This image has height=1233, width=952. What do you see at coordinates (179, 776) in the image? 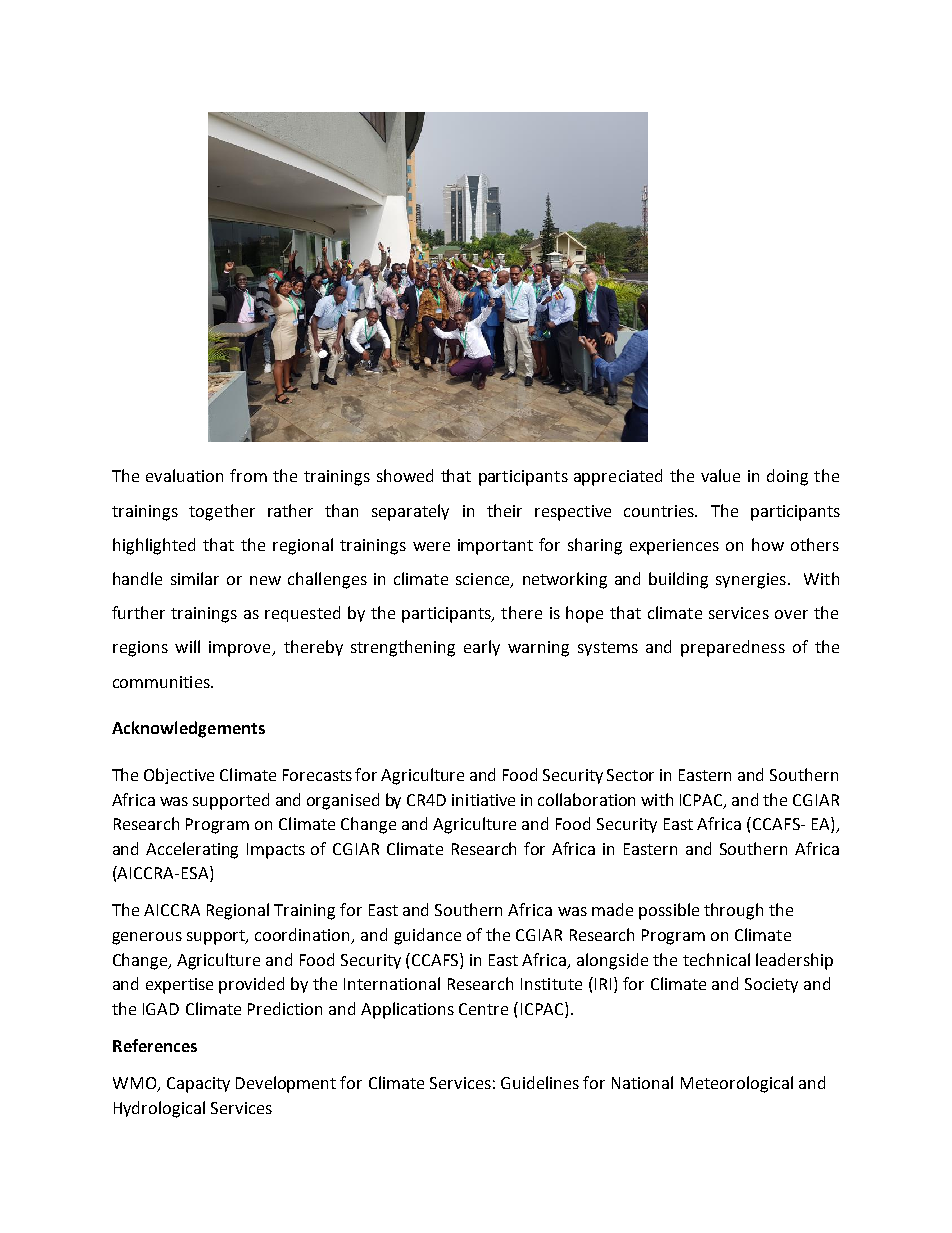
I see `Objective` at bounding box center [179, 776].
